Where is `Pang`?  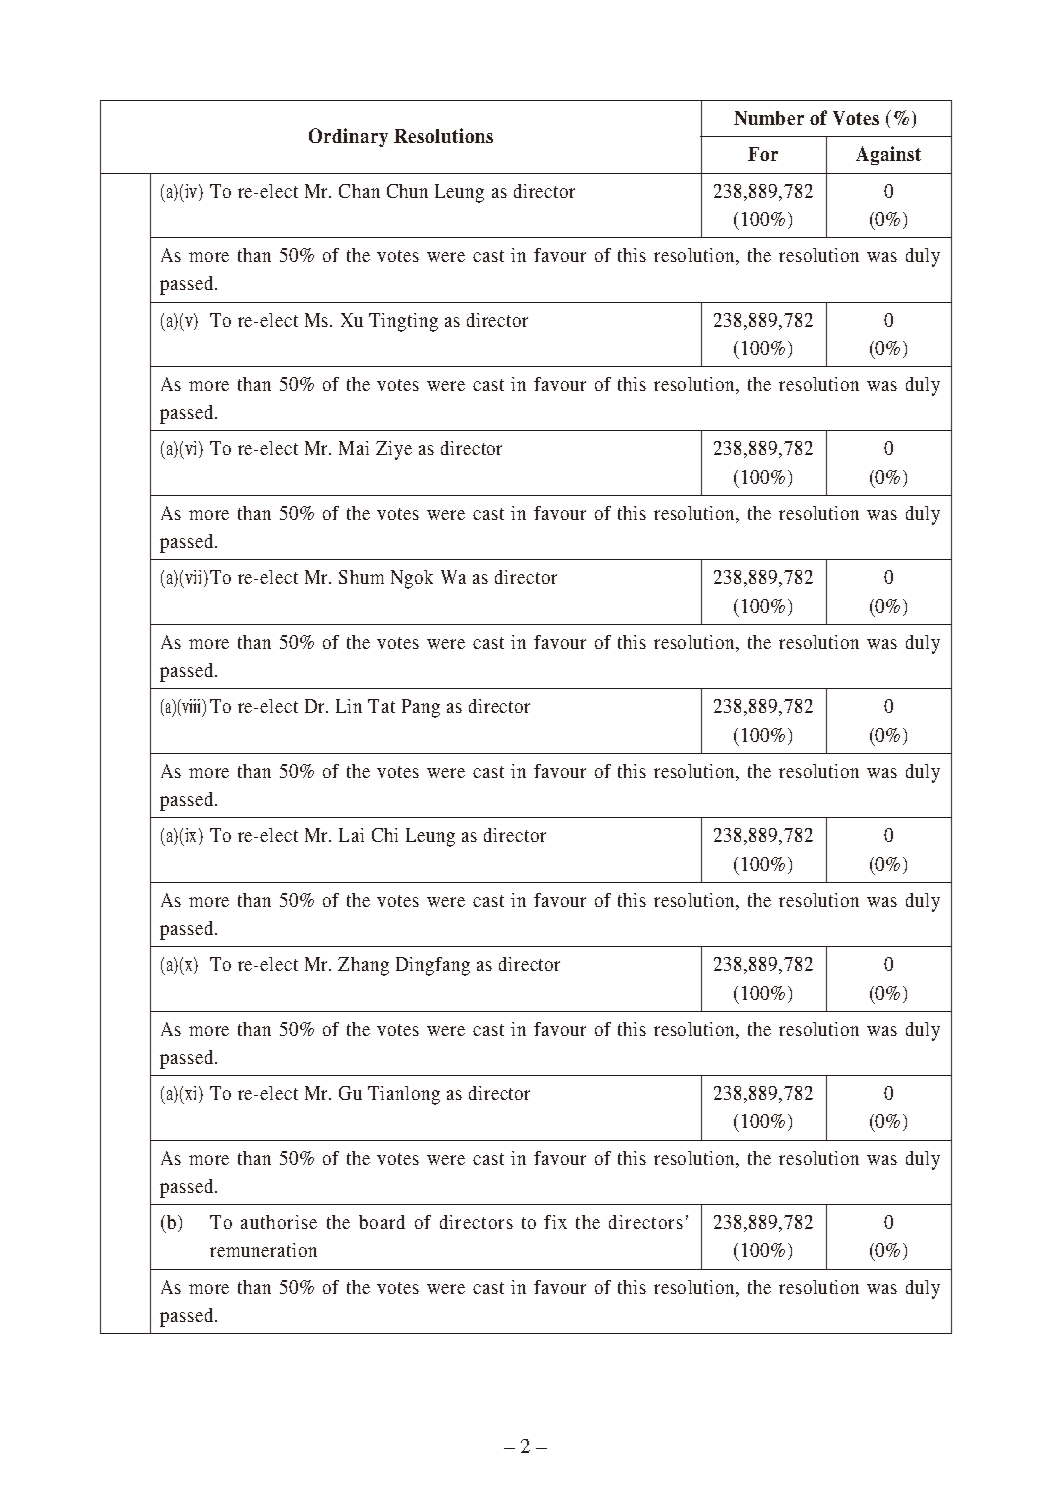 Pang is located at coordinates (421, 708).
